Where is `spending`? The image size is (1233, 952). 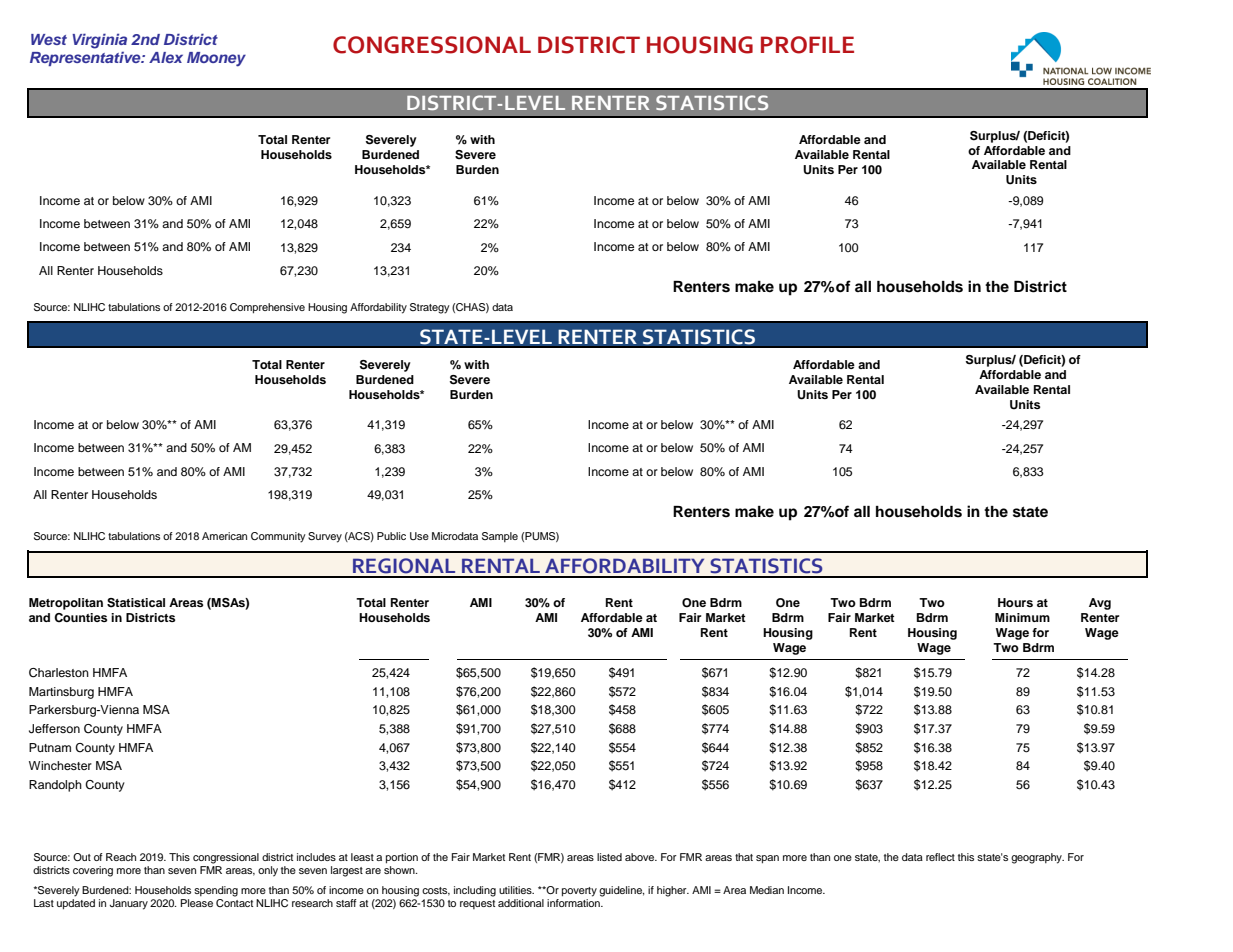 spending is located at coordinates (216, 891).
